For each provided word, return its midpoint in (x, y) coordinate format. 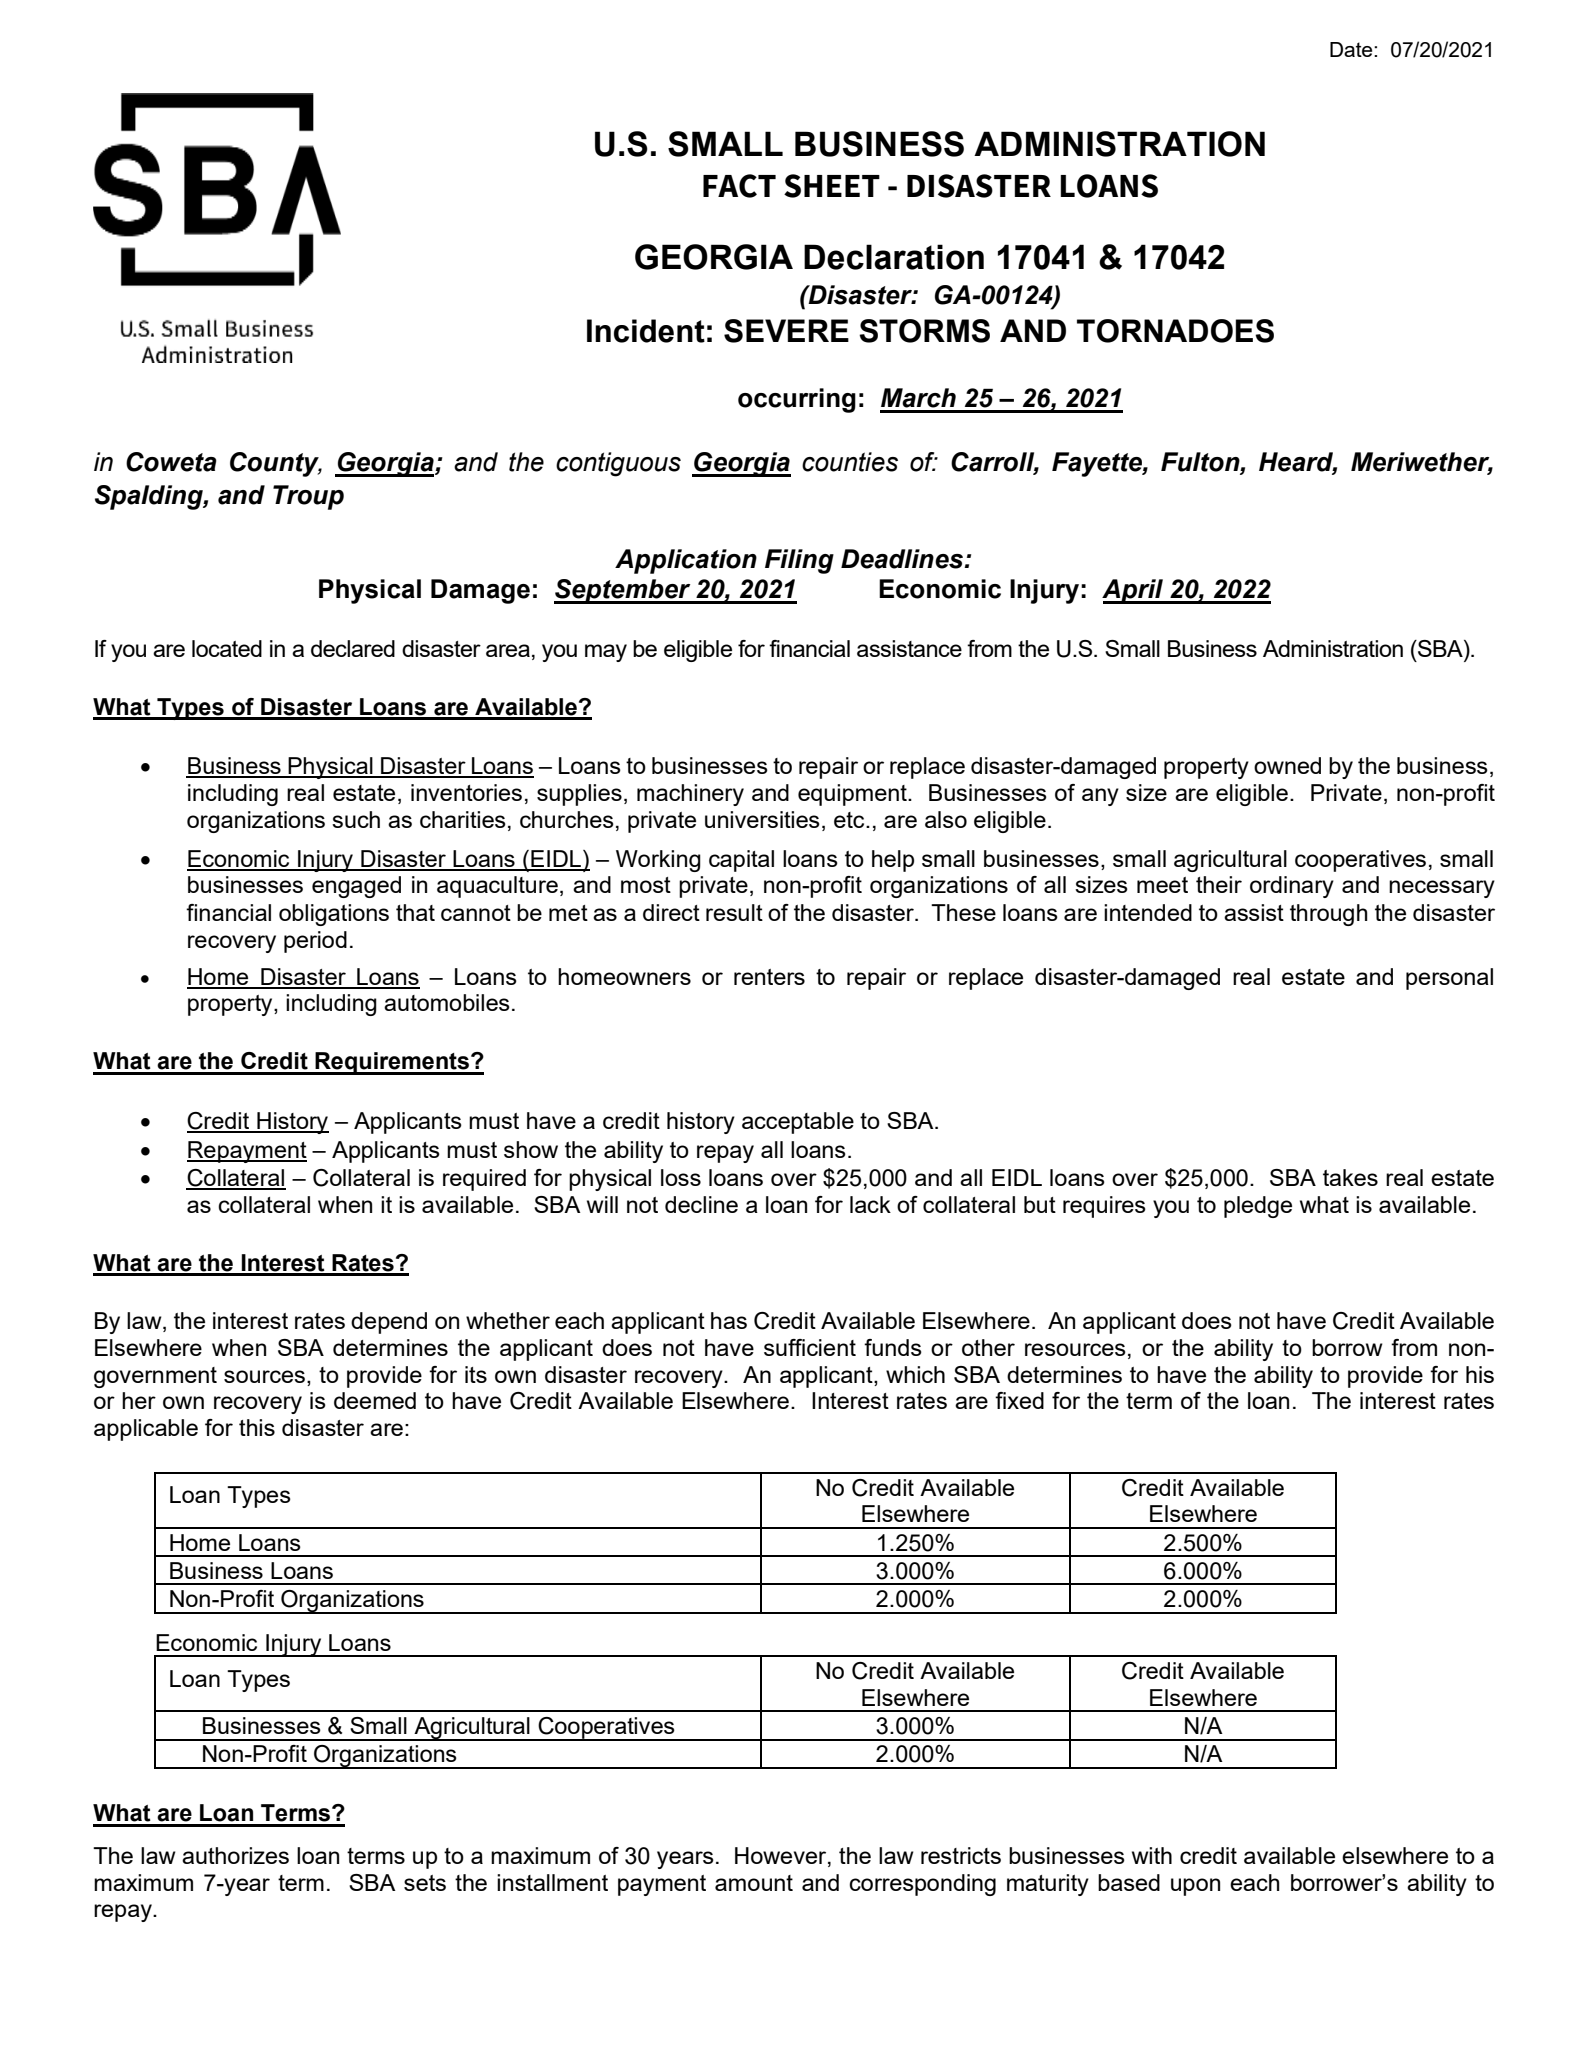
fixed (1019, 1400)
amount (754, 1883)
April (1134, 591)
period (315, 942)
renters (769, 977)
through (1329, 915)
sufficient (810, 1347)
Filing (799, 561)
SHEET (832, 186)
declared (353, 648)
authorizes (235, 1855)
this (257, 1427)
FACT (739, 186)
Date (1352, 49)
